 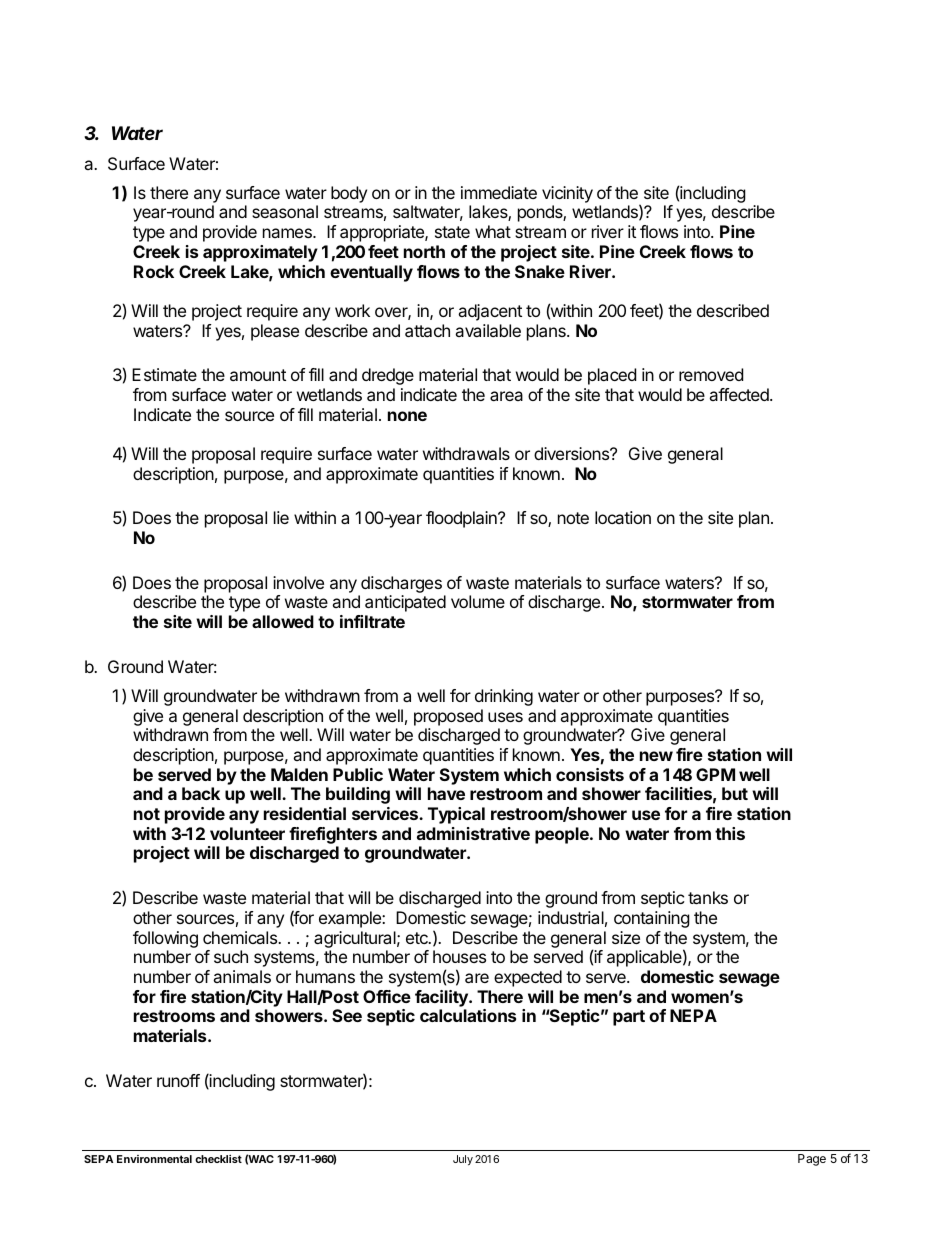 I want to click on this, so click(x=730, y=833).
